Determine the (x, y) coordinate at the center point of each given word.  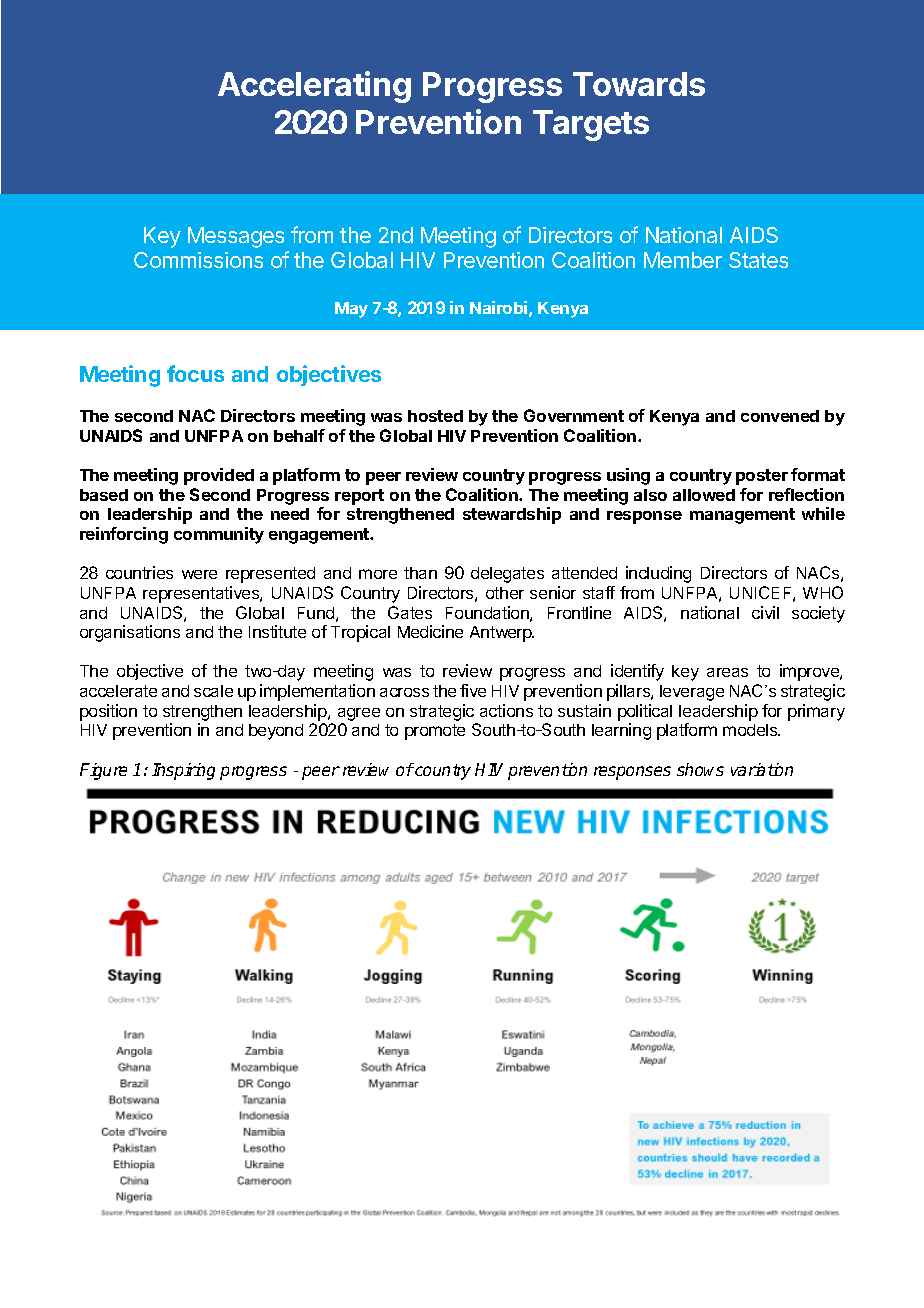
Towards (639, 84)
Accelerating (314, 87)
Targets (591, 125)
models (751, 730)
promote (435, 732)
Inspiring (183, 771)
